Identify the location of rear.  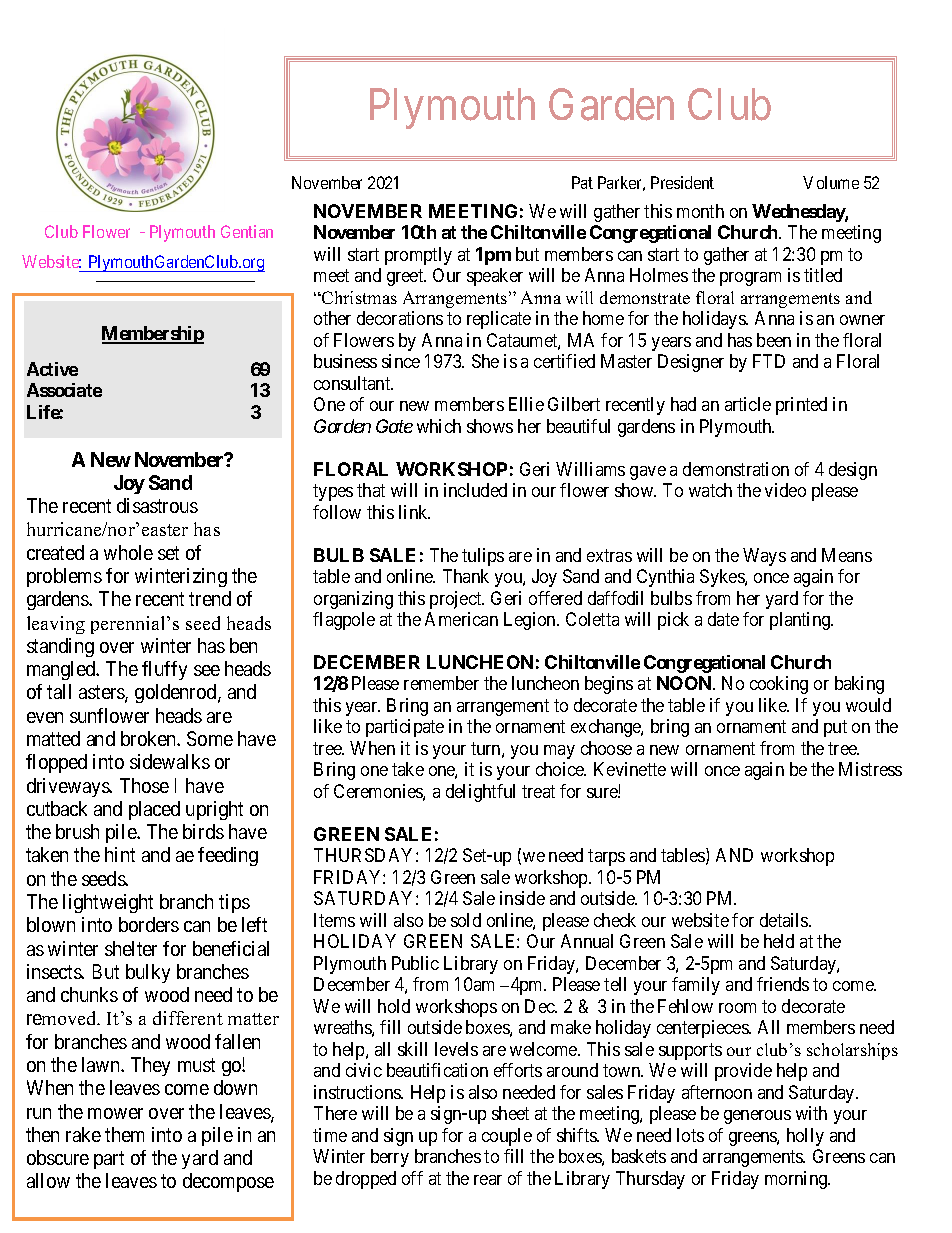
(488, 1180).
